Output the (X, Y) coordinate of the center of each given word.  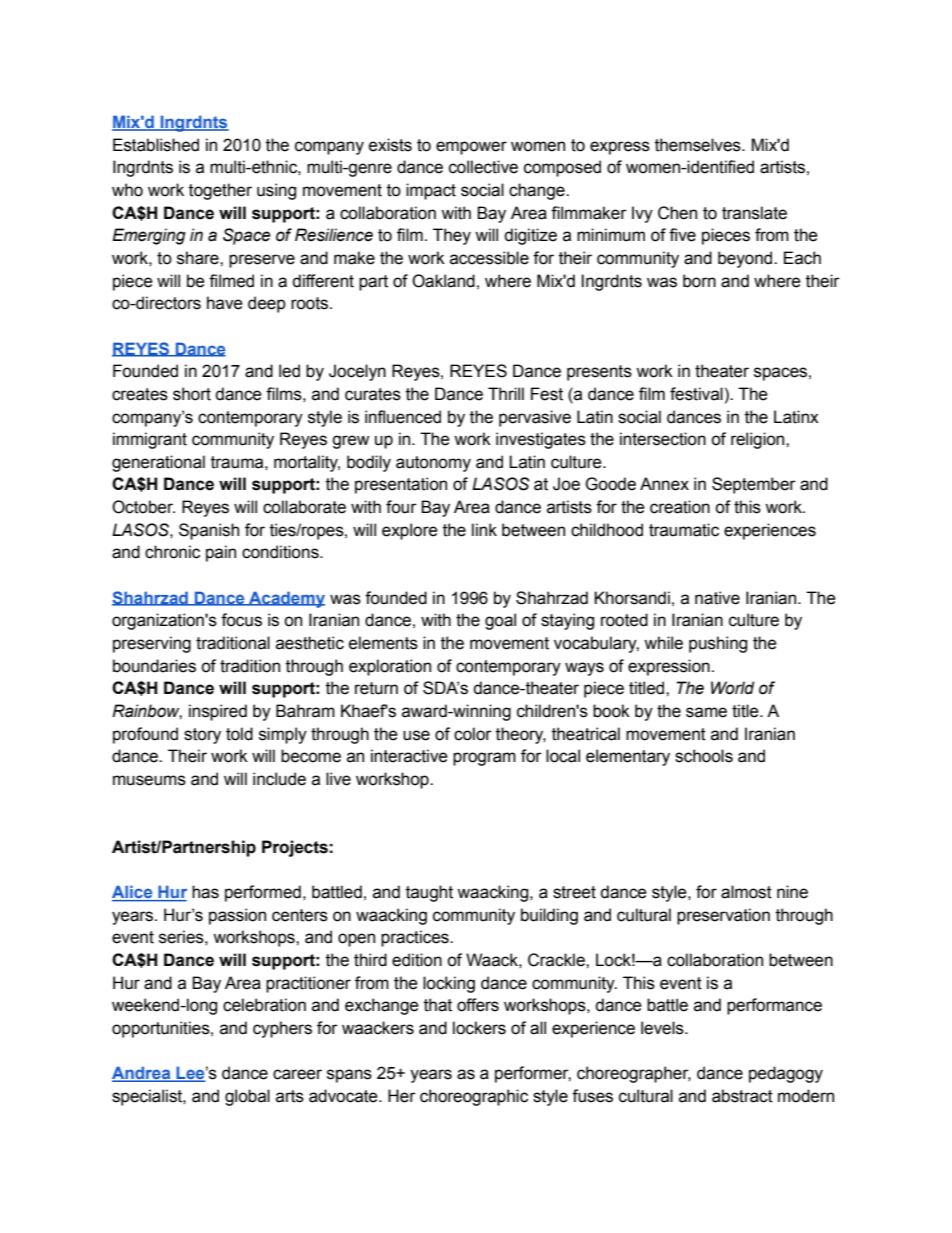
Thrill (506, 393)
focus (241, 620)
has (205, 892)
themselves (699, 145)
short (192, 394)
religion (759, 440)
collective (483, 167)
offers (478, 1005)
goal (500, 621)
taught (429, 893)
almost (746, 892)
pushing (718, 644)
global (247, 1097)
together (220, 191)
